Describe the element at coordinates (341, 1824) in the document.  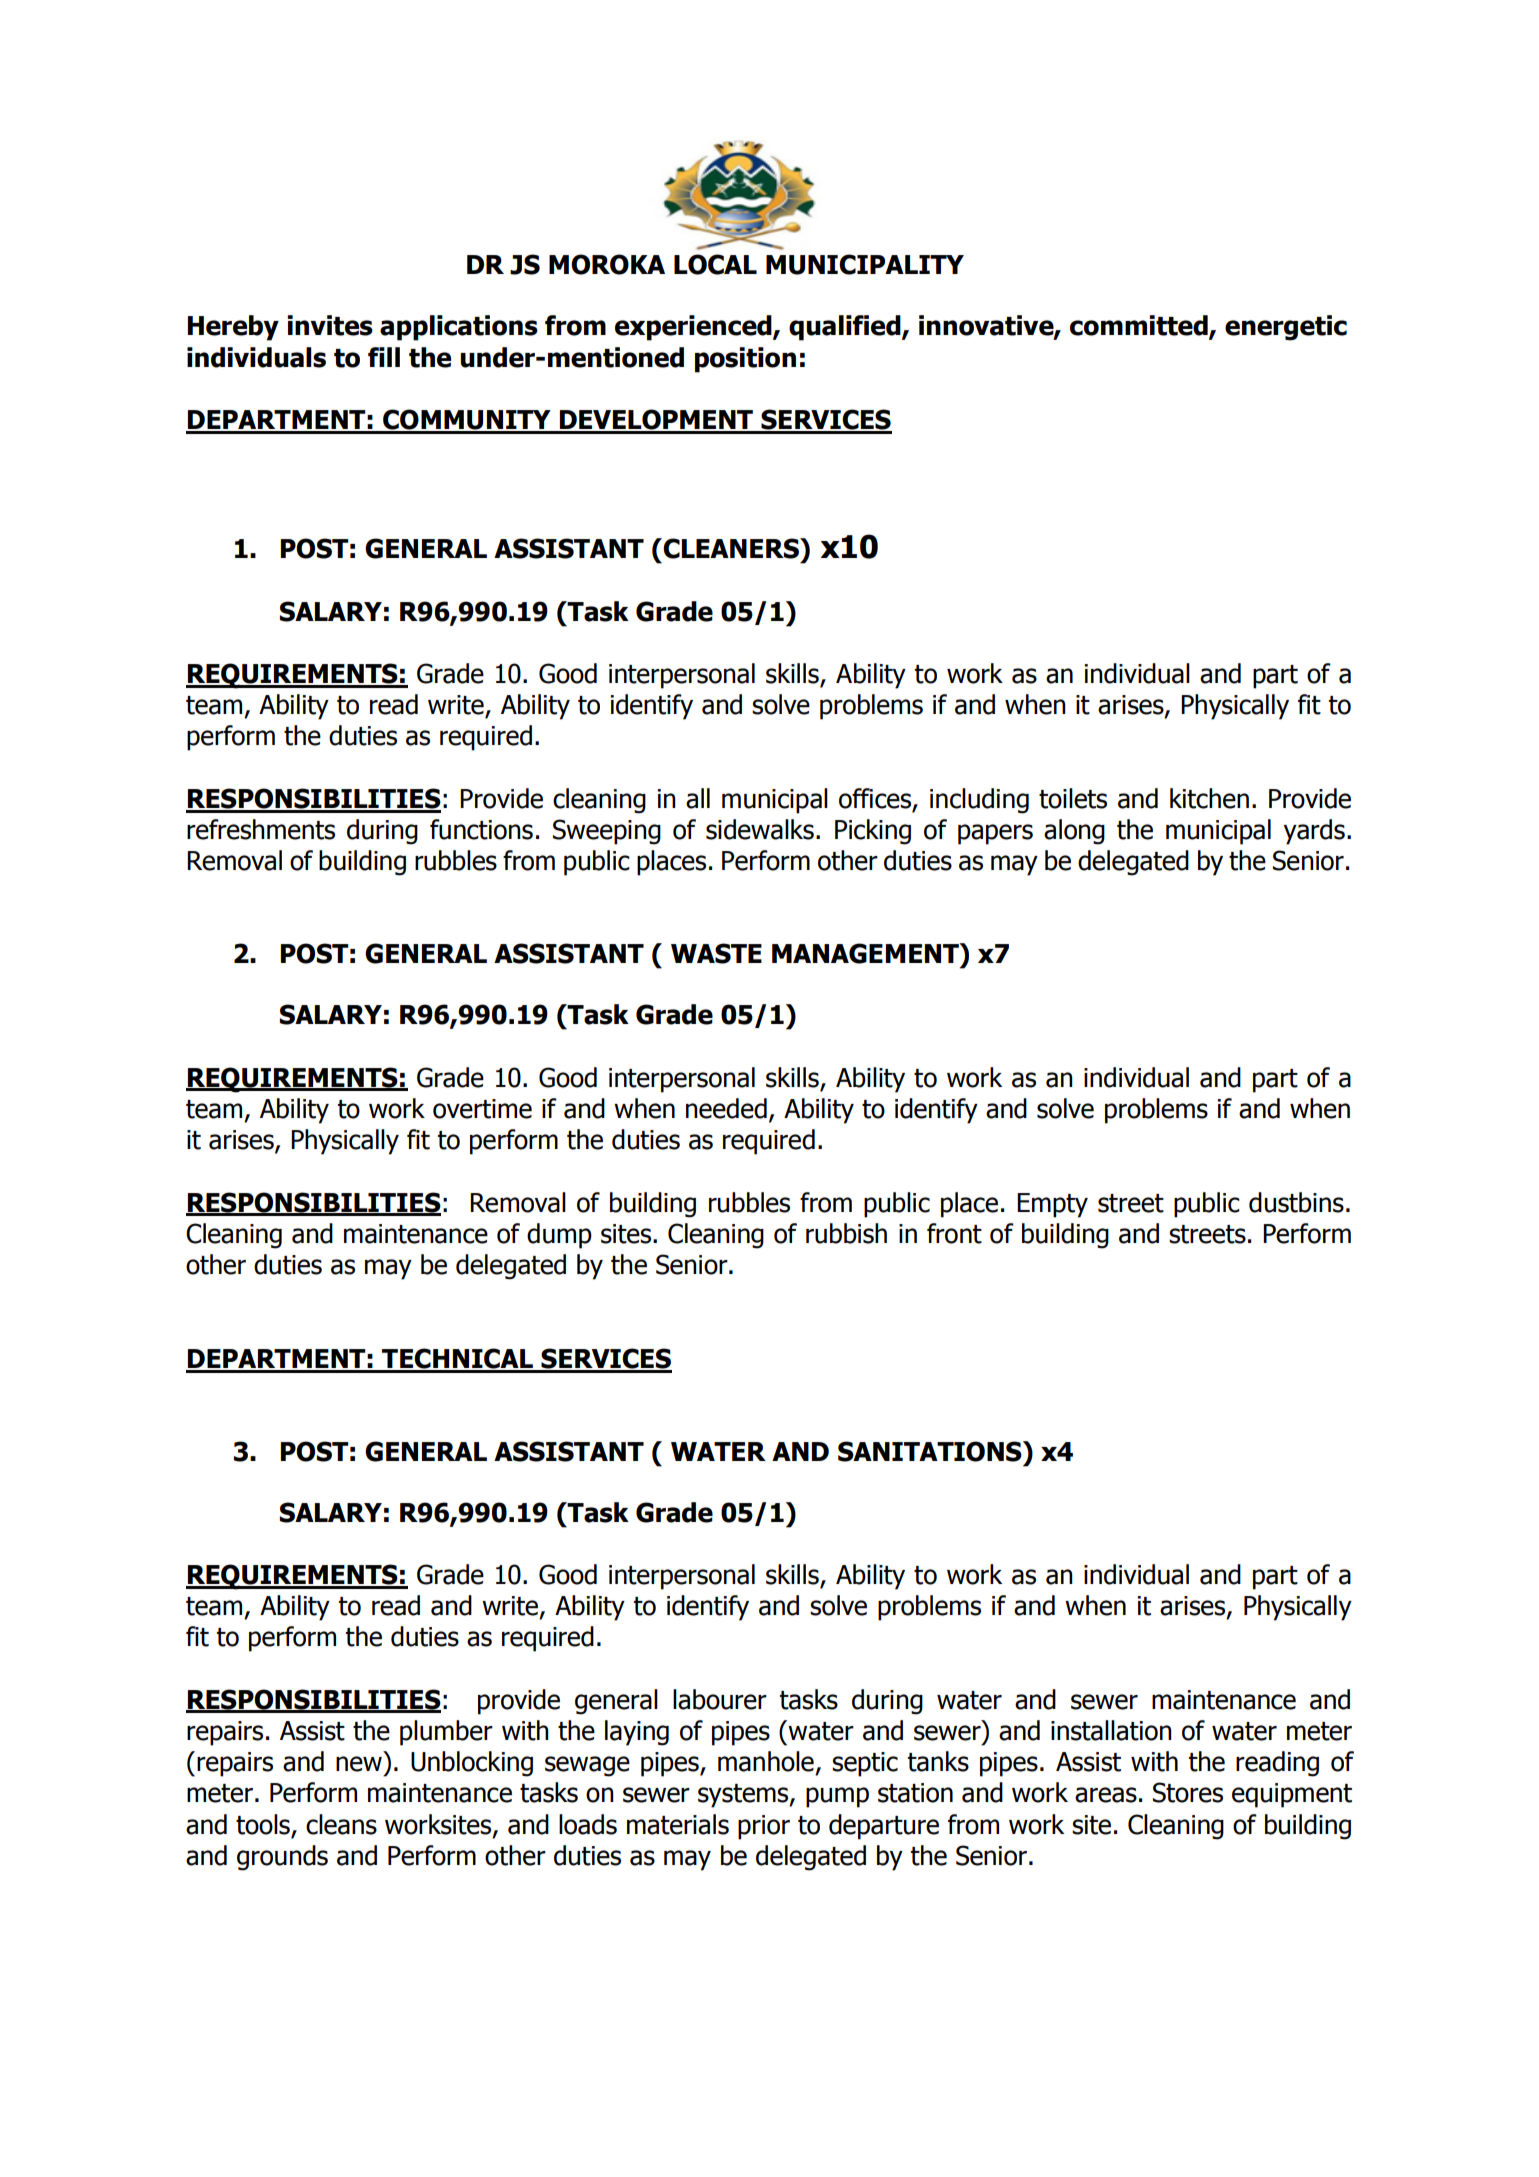
I see `cleans` at that location.
